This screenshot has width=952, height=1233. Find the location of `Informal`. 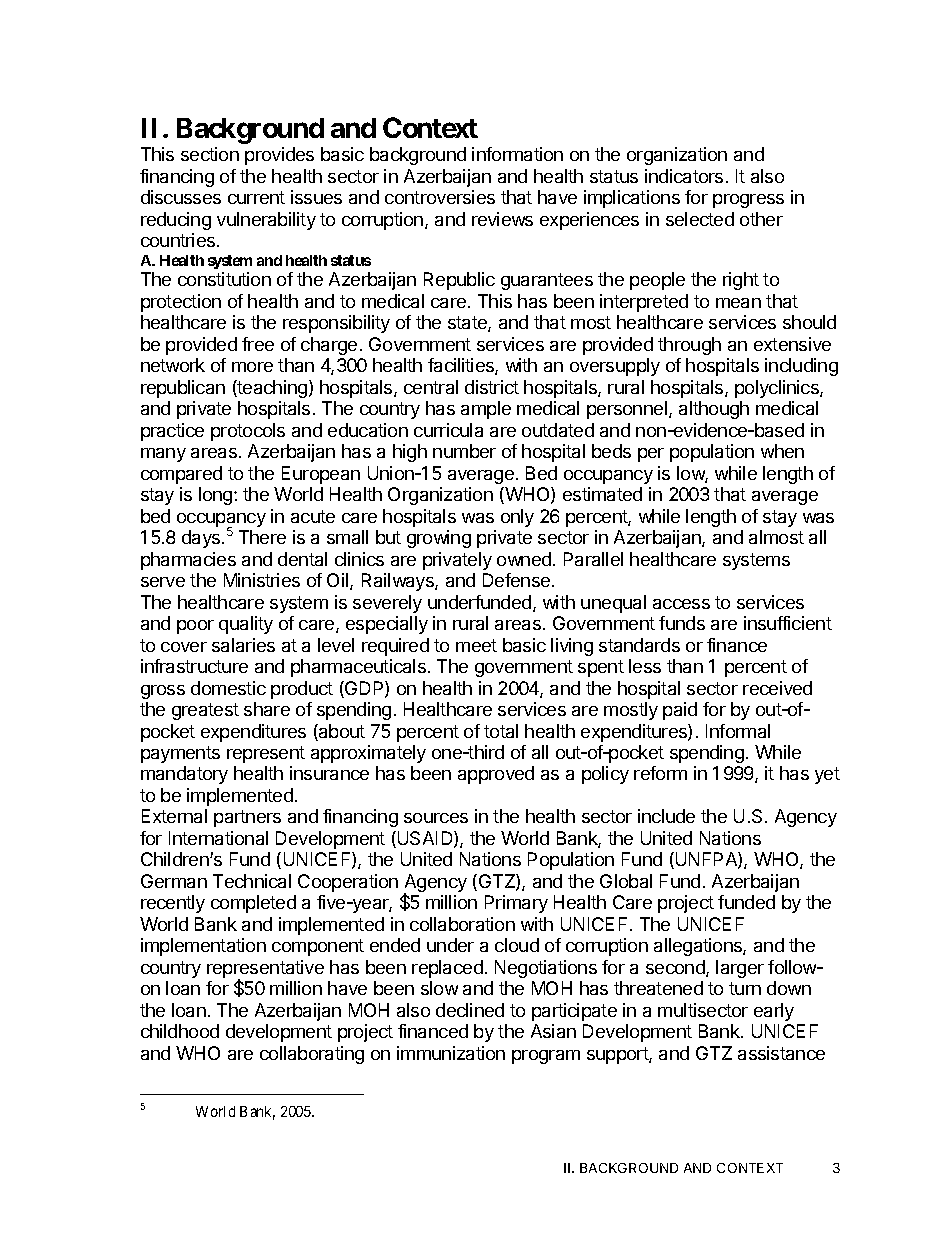

Informal is located at coordinates (738, 731).
